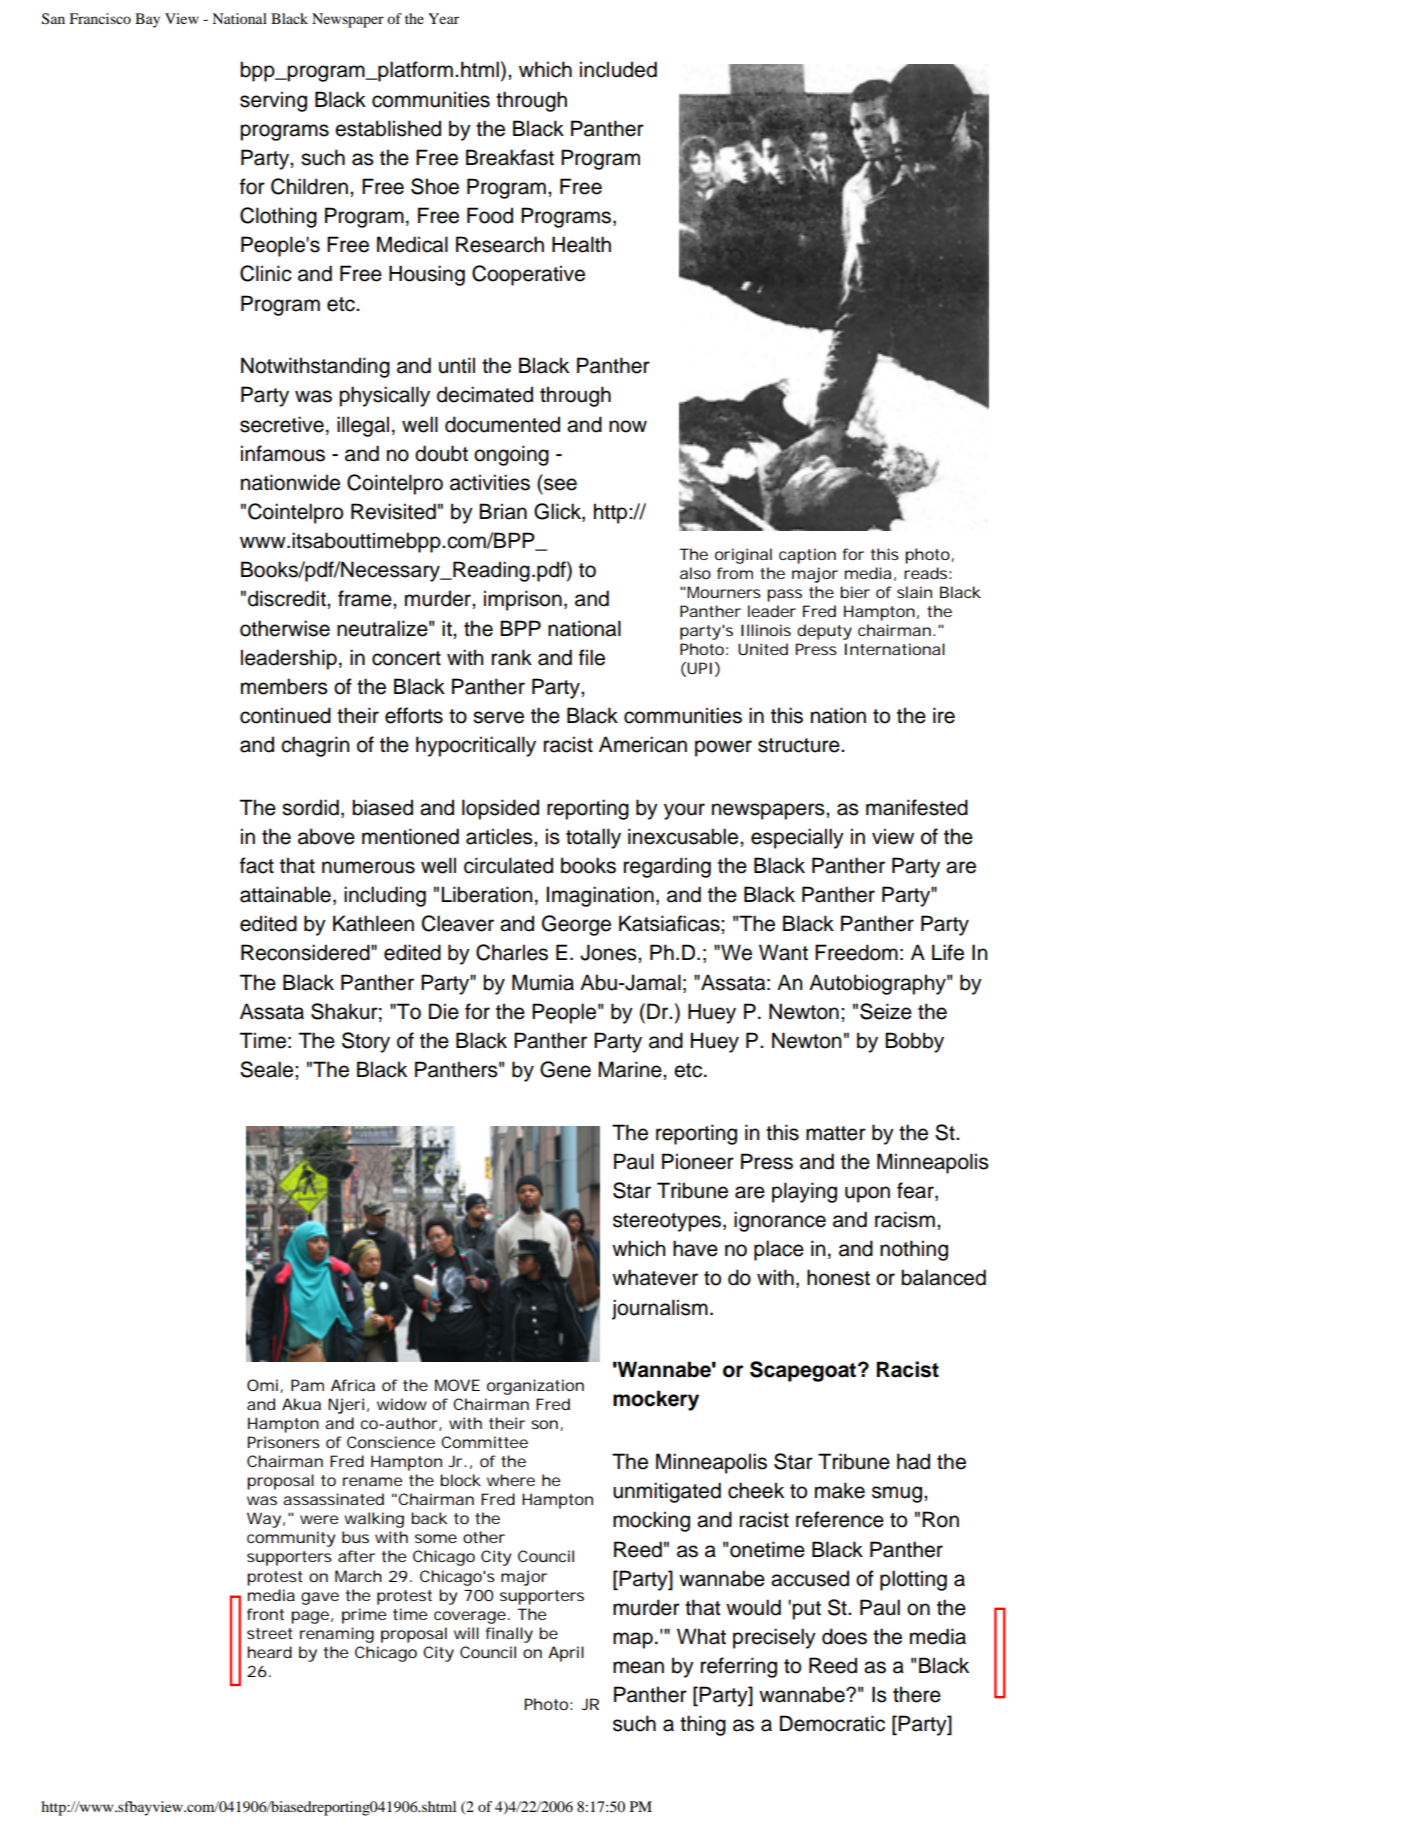  I want to click on included, so click(618, 69).
